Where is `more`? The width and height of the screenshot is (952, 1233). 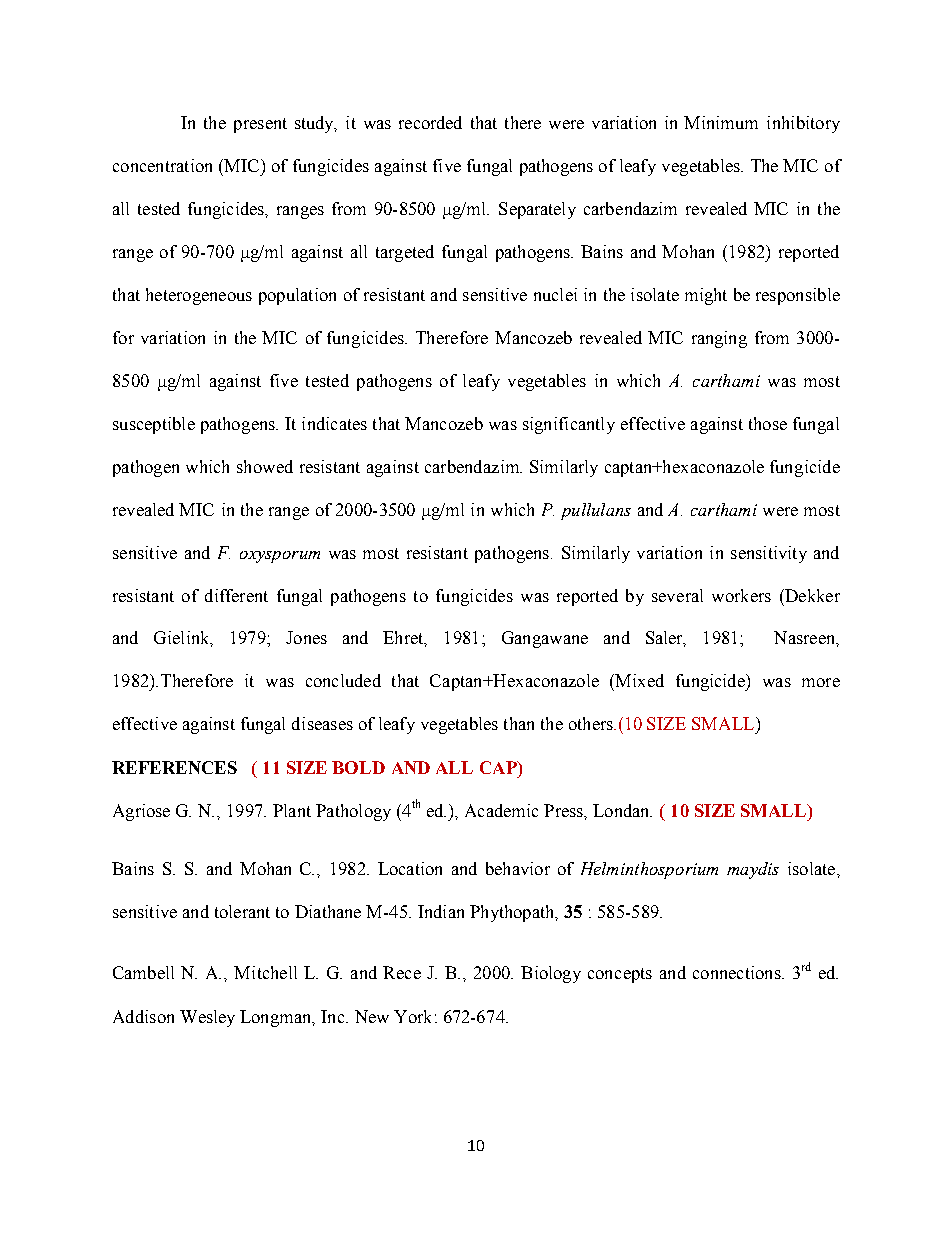
more is located at coordinates (821, 682).
